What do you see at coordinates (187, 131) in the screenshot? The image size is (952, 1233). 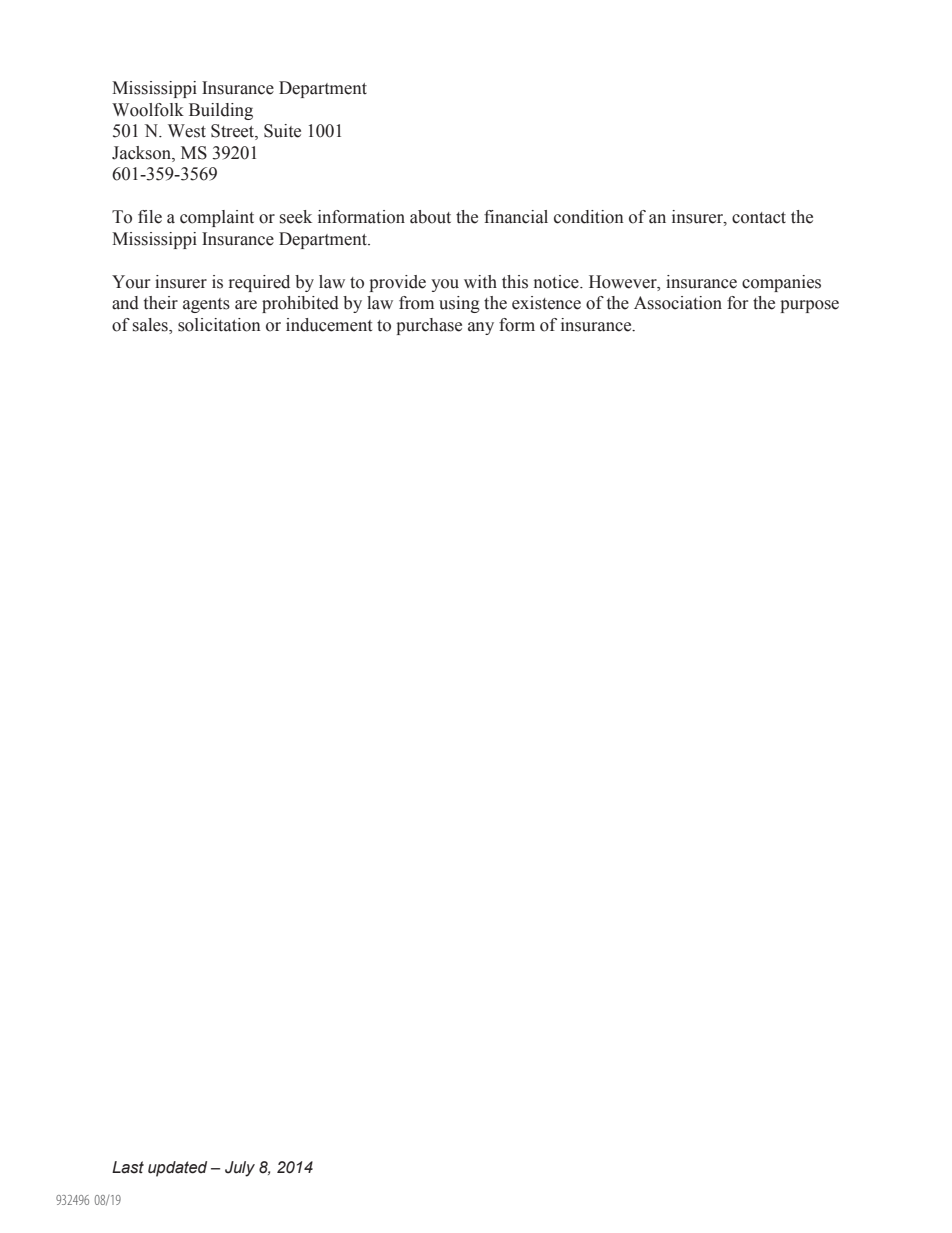 I see `West` at bounding box center [187, 131].
